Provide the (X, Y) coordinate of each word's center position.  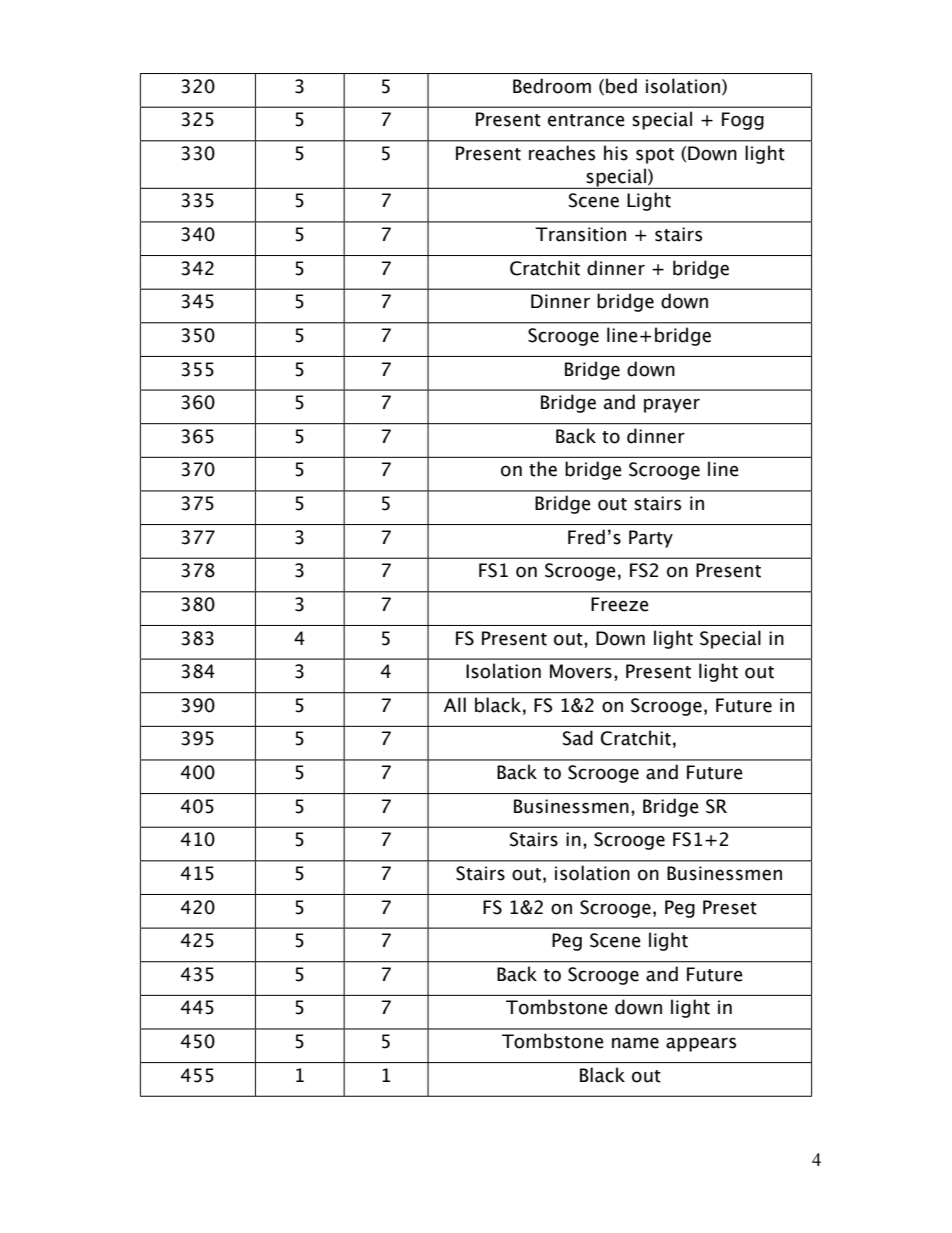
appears (701, 1044)
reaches (562, 153)
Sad (577, 738)
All (455, 704)
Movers (581, 671)
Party (651, 539)
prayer (672, 405)
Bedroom (552, 86)
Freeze (620, 604)
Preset (730, 907)
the (543, 469)
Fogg (743, 121)
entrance (586, 120)
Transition (580, 234)
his (616, 153)
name (635, 1043)
